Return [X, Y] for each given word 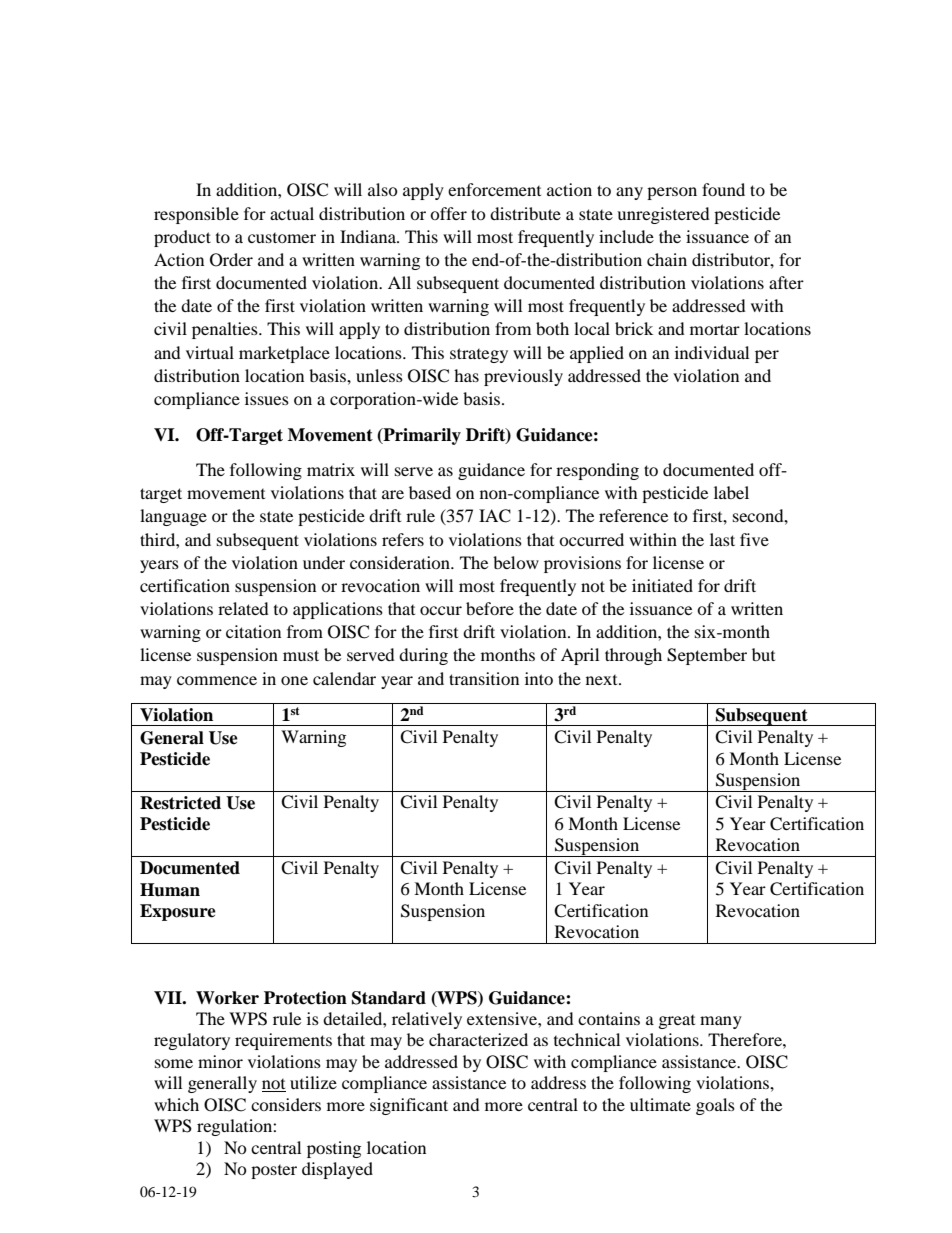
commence [217, 680]
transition [484, 678]
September [707, 656]
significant [409, 1106]
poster [274, 1172]
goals [715, 1106]
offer [448, 213]
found [723, 189]
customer [282, 238]
